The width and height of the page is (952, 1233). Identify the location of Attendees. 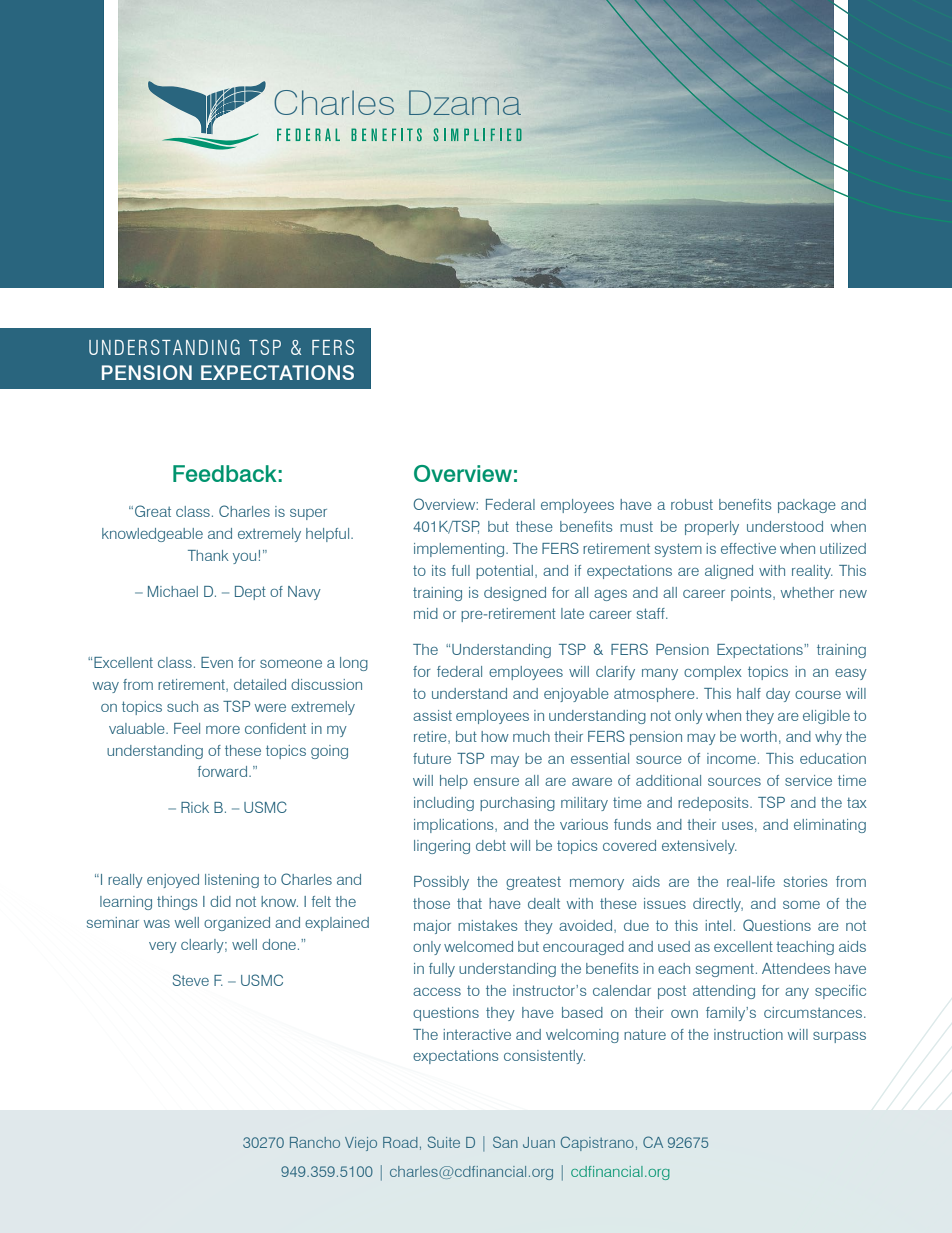
(796, 968).
